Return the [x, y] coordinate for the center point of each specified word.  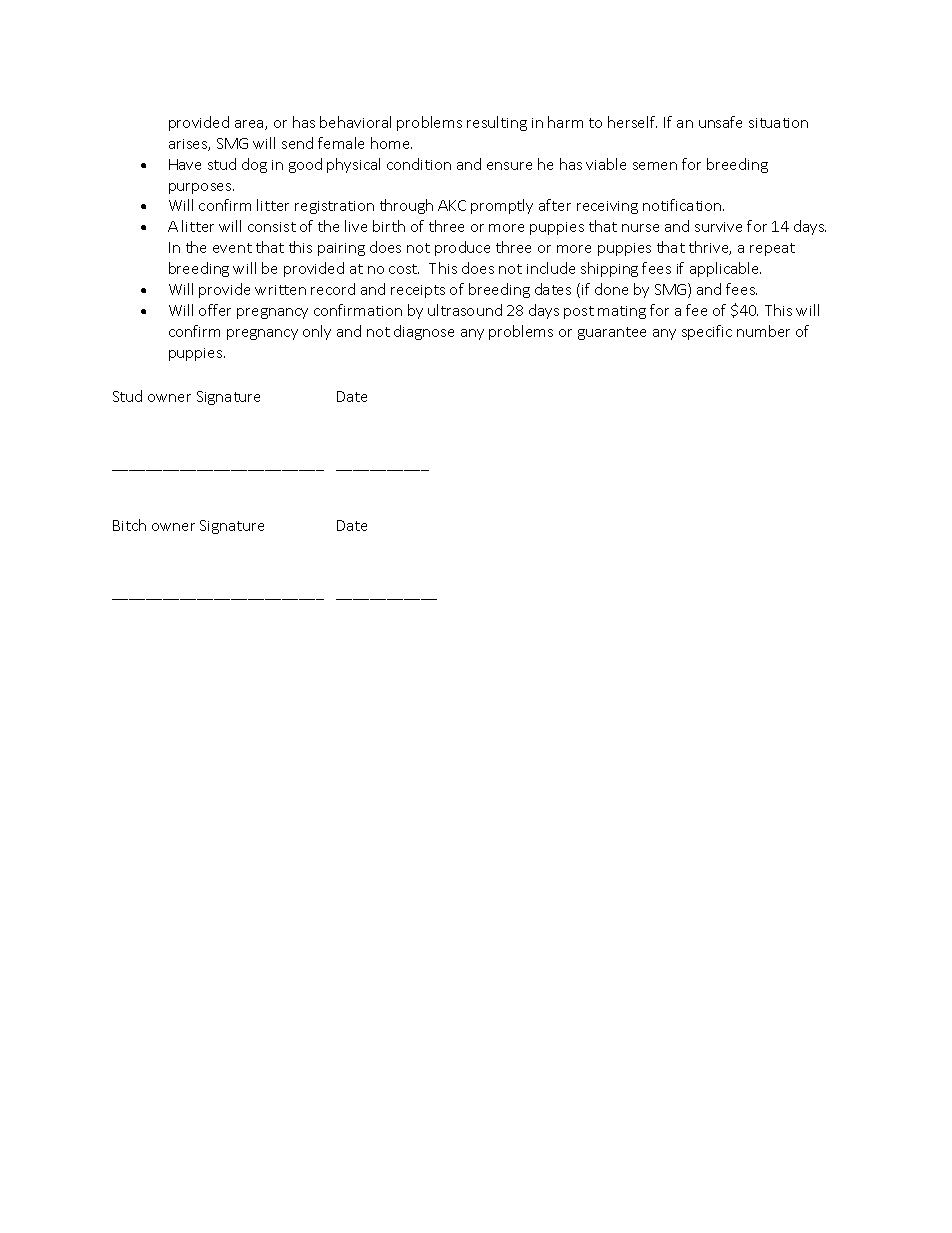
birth [389, 226]
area [250, 125]
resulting [497, 123]
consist [272, 227]
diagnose [424, 332]
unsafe [720, 122]
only [317, 332]
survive [718, 227]
